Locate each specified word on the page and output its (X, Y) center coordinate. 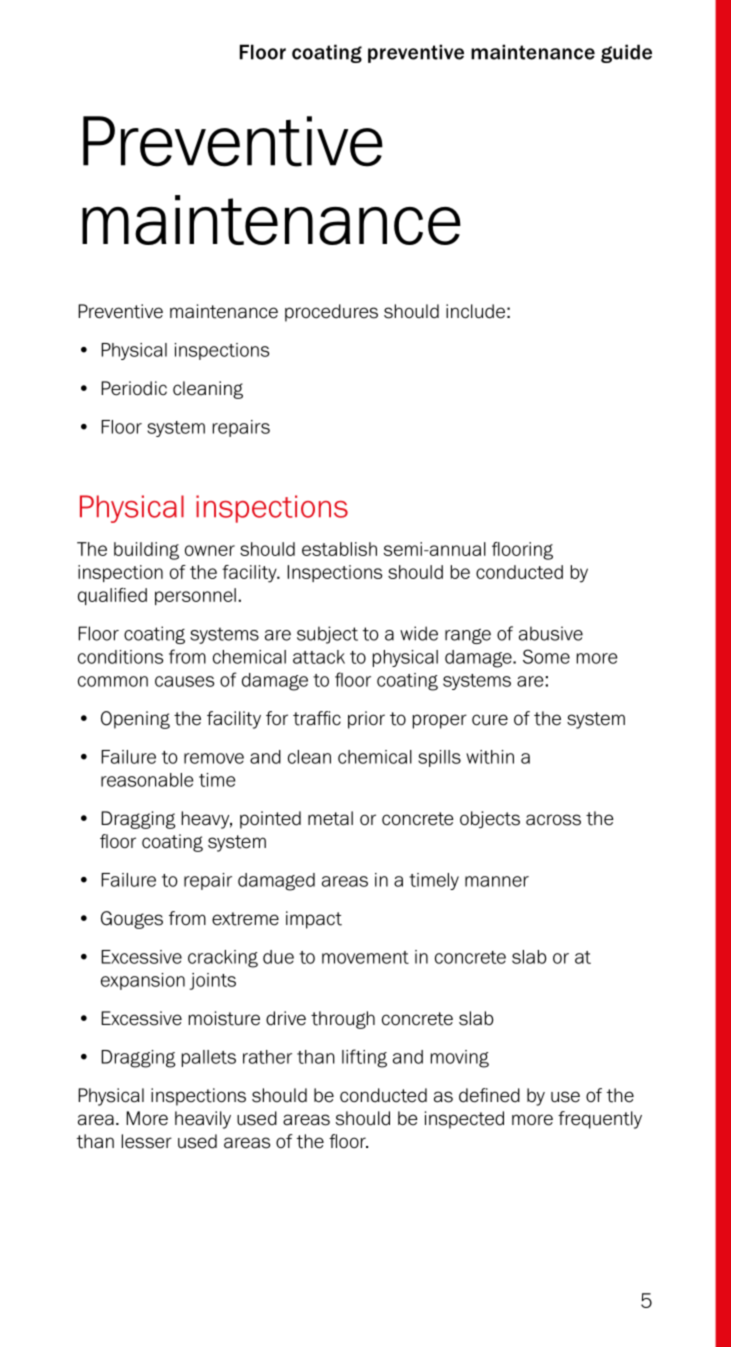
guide (626, 53)
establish (339, 549)
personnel (195, 596)
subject (327, 635)
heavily (203, 1120)
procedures (331, 313)
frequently (600, 1120)
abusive (551, 633)
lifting (364, 1058)
